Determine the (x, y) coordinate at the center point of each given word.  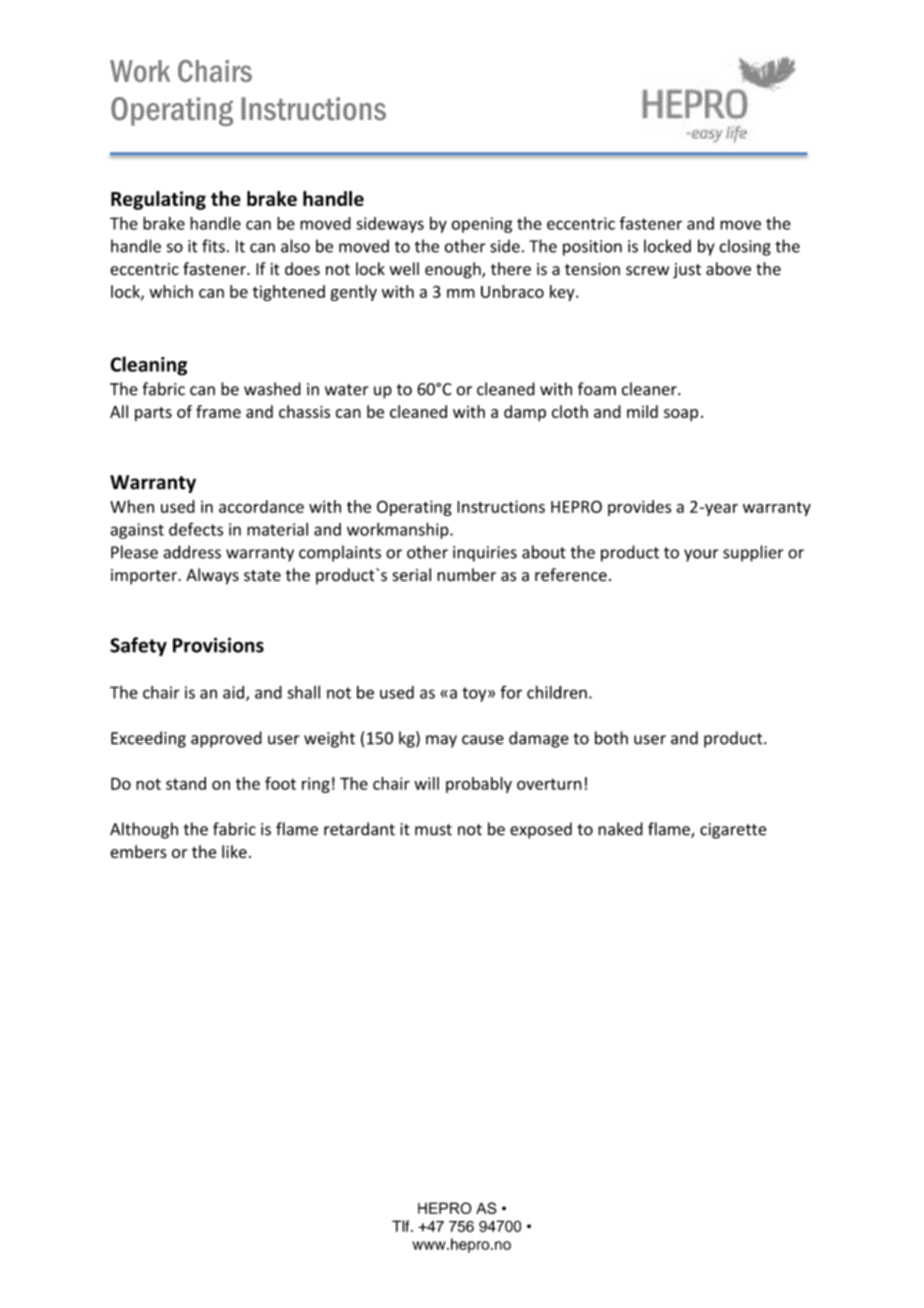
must (433, 830)
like (234, 851)
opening (482, 225)
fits (213, 246)
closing (745, 247)
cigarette (733, 831)
